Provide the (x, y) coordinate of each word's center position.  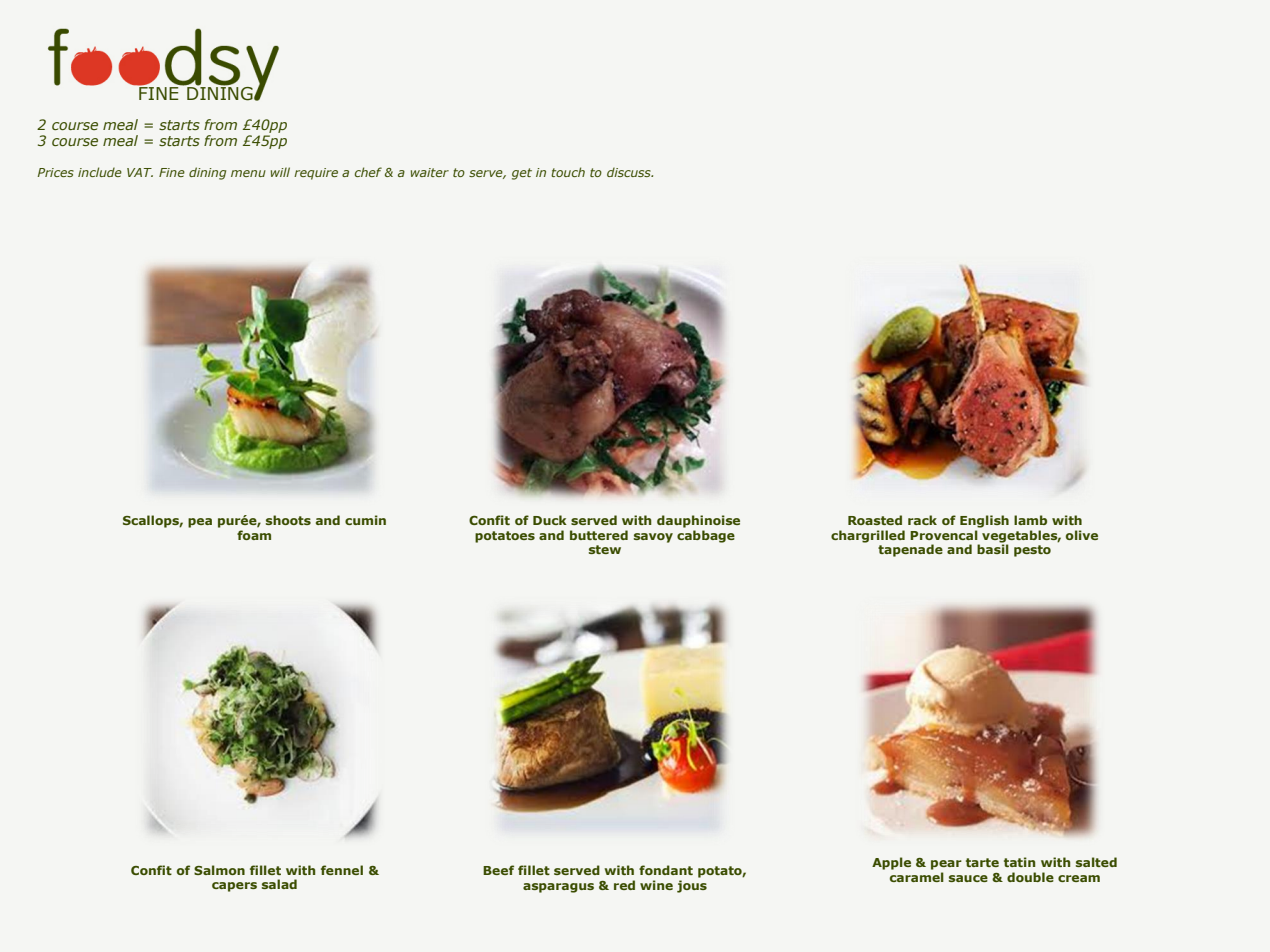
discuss (630, 172)
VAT (140, 172)
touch (568, 172)
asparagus (558, 888)
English (984, 521)
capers (234, 887)
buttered (599, 535)
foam (254, 535)
